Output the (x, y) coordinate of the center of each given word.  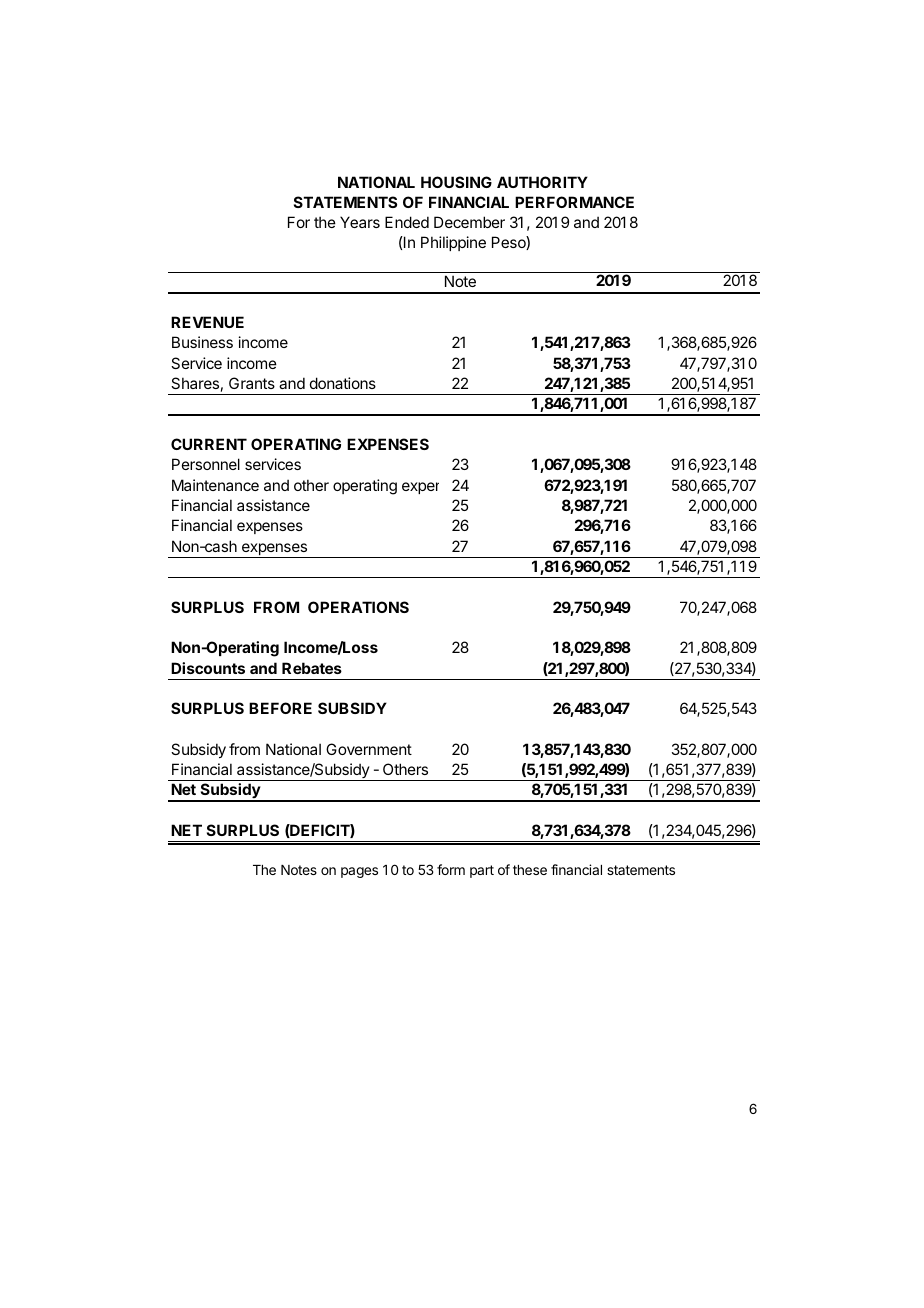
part (482, 871)
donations (343, 383)
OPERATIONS (358, 607)
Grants (252, 383)
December (469, 222)
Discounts (208, 668)
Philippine (453, 243)
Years (360, 222)
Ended (407, 222)
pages (359, 872)
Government (369, 749)
